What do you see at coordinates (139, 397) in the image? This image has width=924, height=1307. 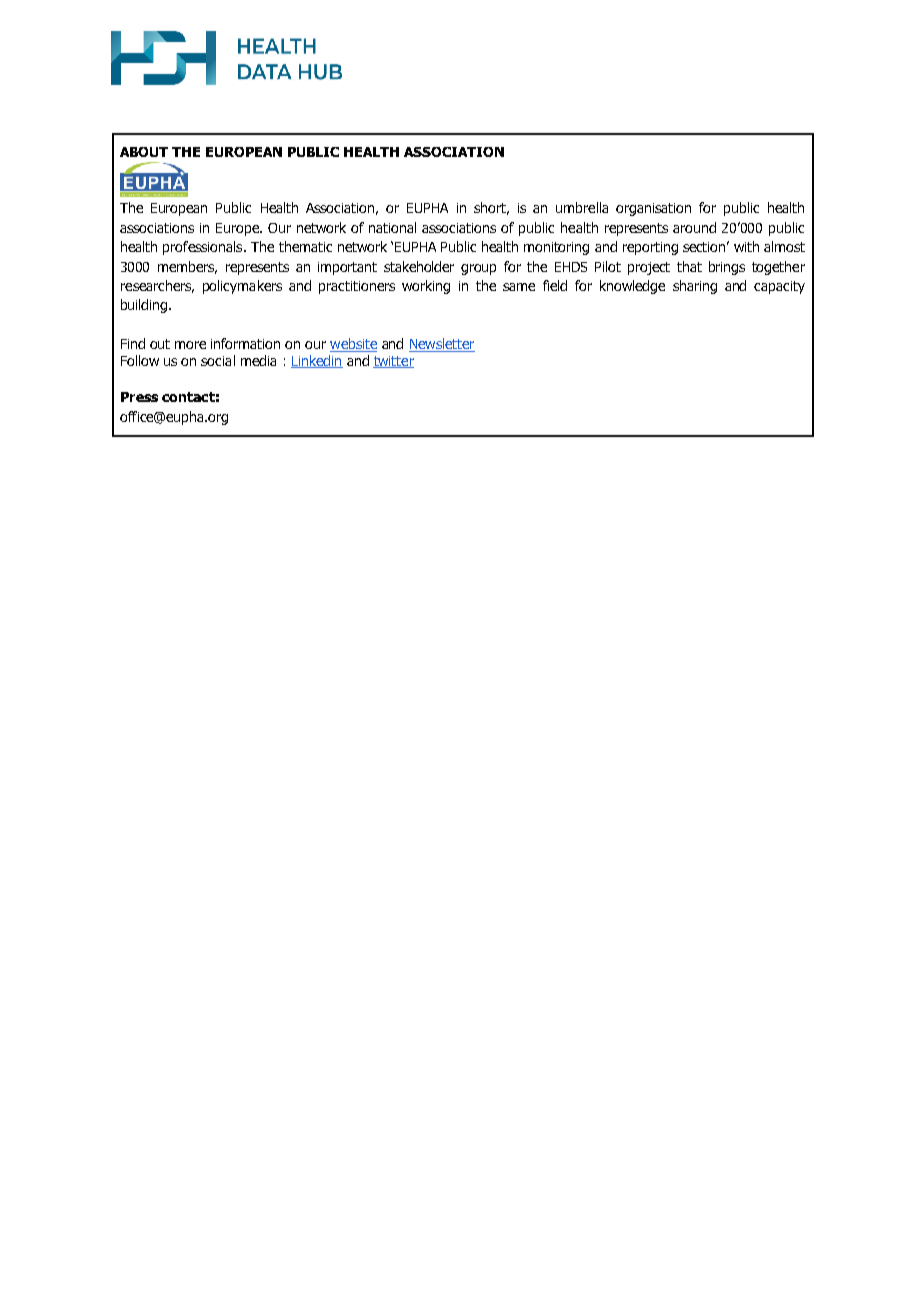 I see `Press` at bounding box center [139, 397].
